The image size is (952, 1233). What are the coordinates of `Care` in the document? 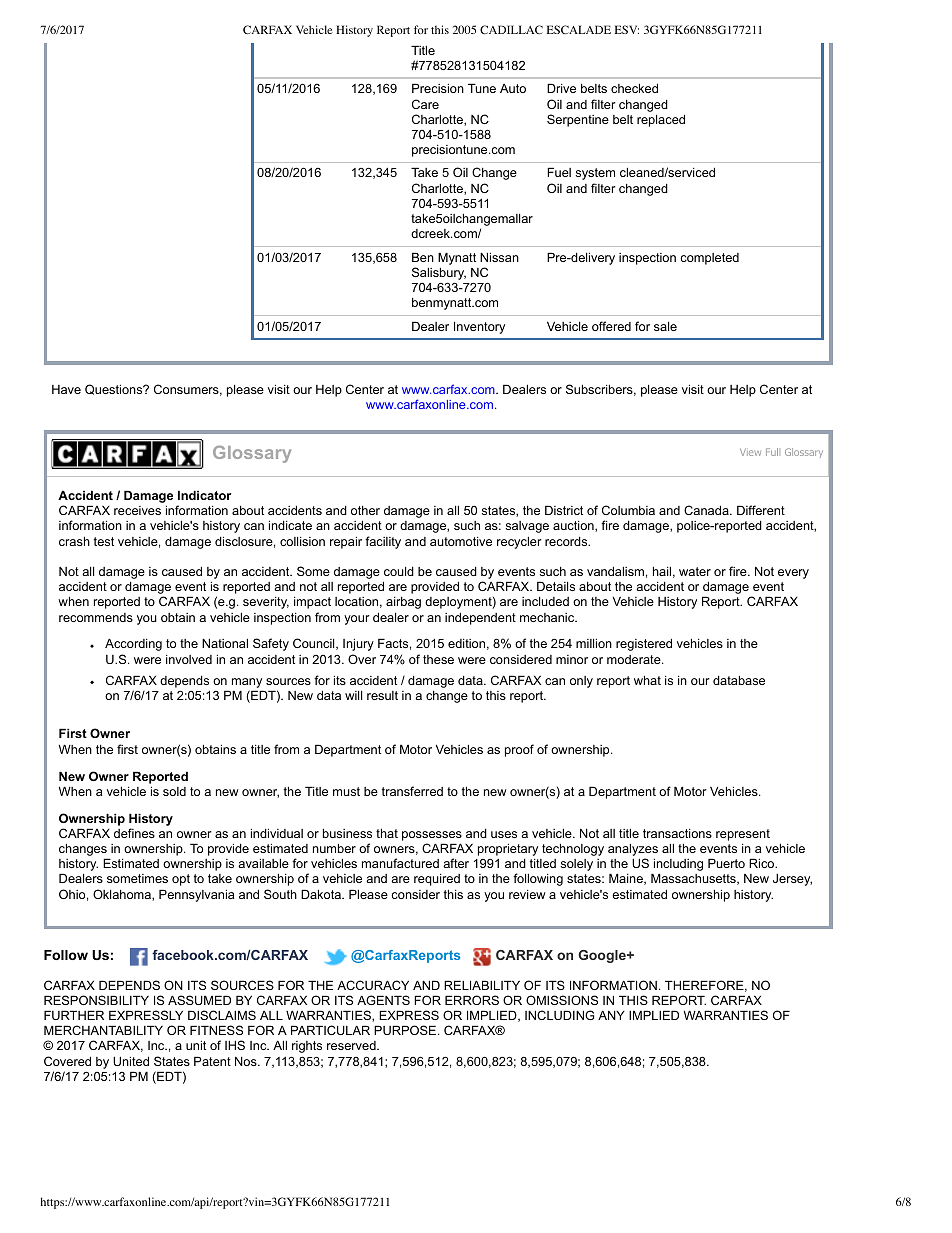 It's located at (425, 104).
